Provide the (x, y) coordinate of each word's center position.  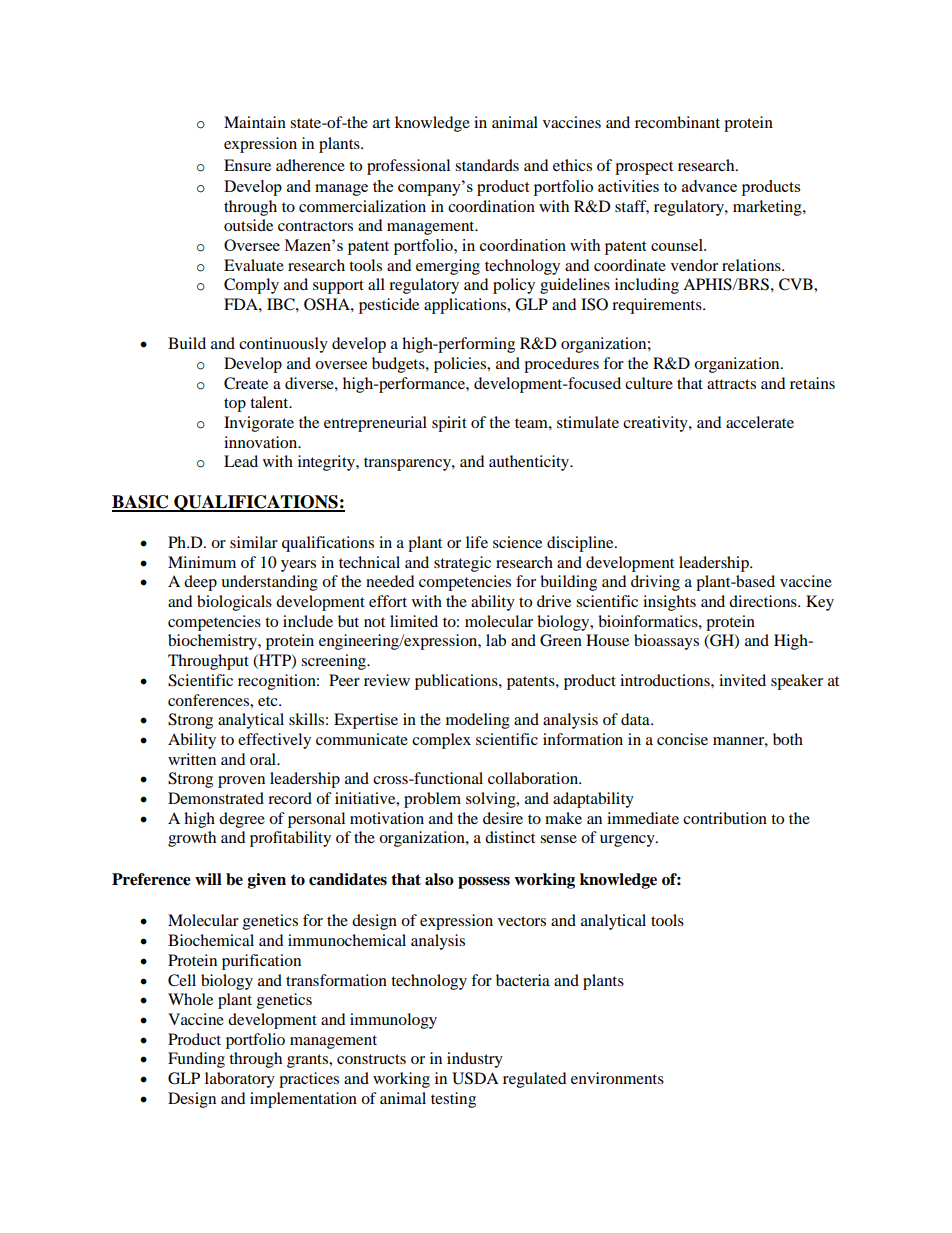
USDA (475, 1078)
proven (241, 782)
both (788, 739)
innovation (262, 442)
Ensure (247, 165)
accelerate (760, 422)
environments (617, 1078)
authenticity (530, 463)
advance (709, 186)
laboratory (240, 1080)
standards (487, 165)
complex (441, 741)
